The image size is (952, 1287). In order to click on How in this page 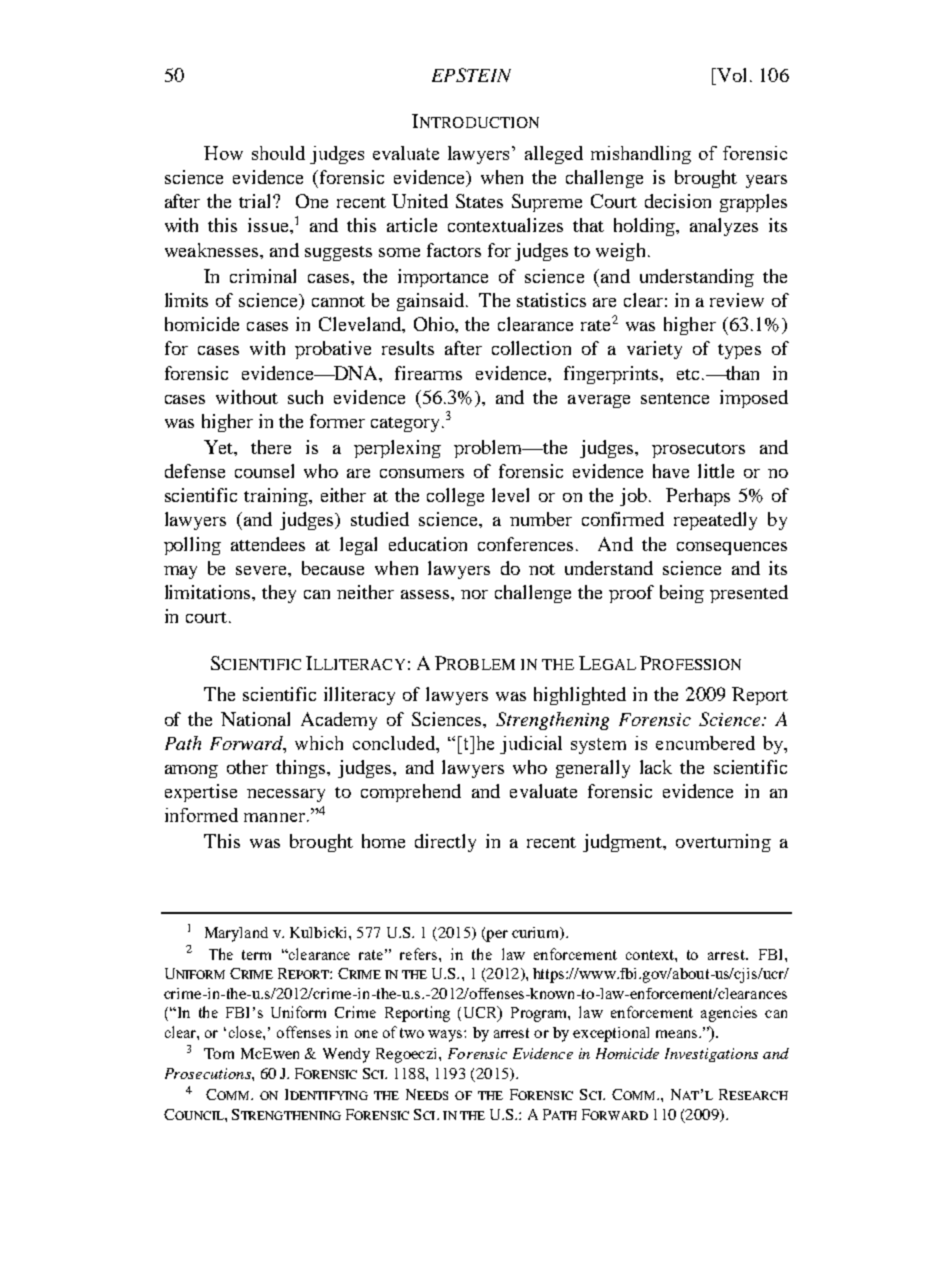, I will do `click(223, 153)`.
